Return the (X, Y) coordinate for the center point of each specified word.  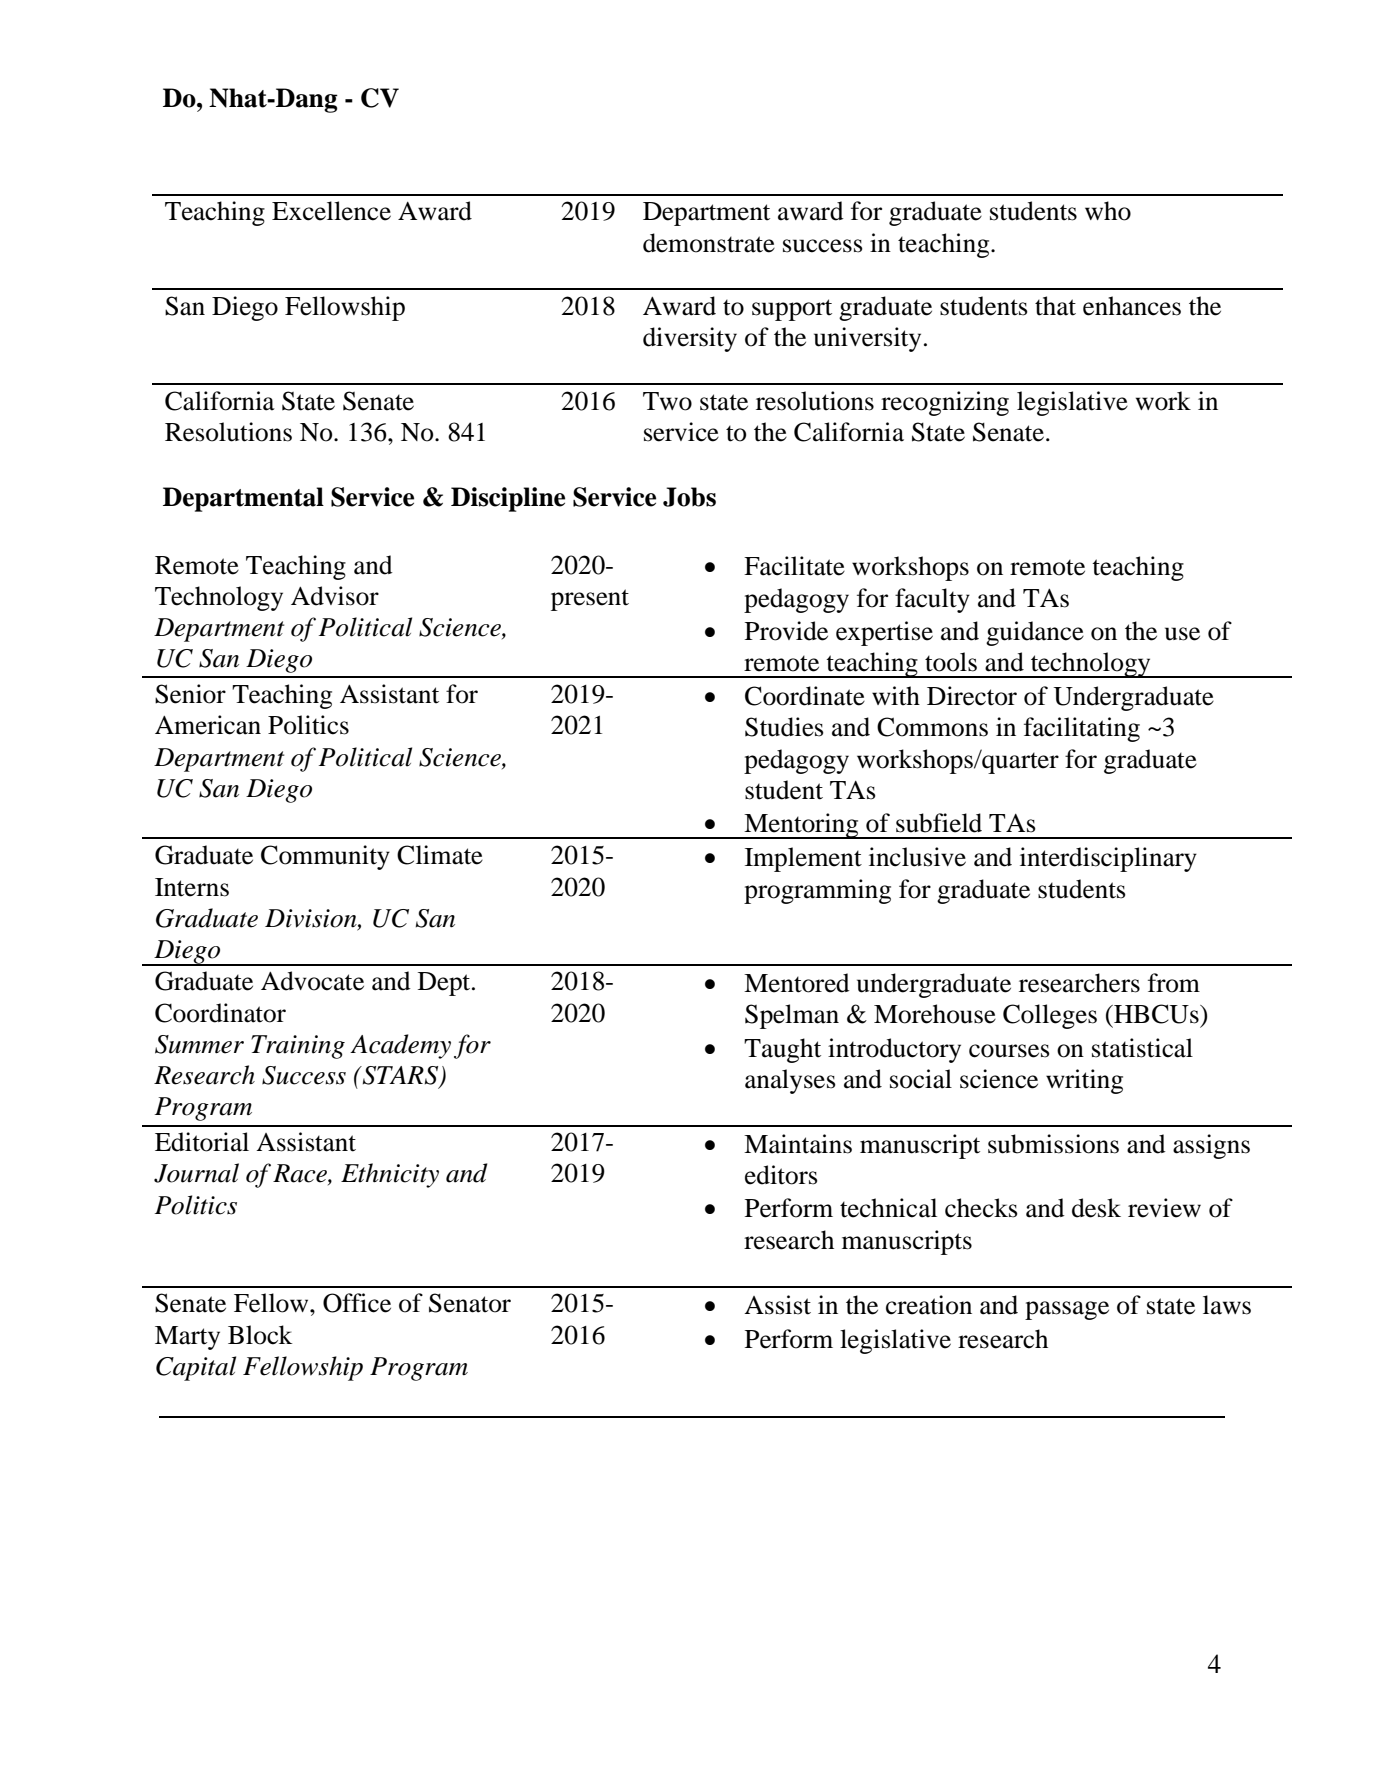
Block (260, 1335)
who (1108, 211)
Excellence (331, 211)
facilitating (1082, 729)
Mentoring (801, 826)
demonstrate (709, 243)
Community (325, 857)
